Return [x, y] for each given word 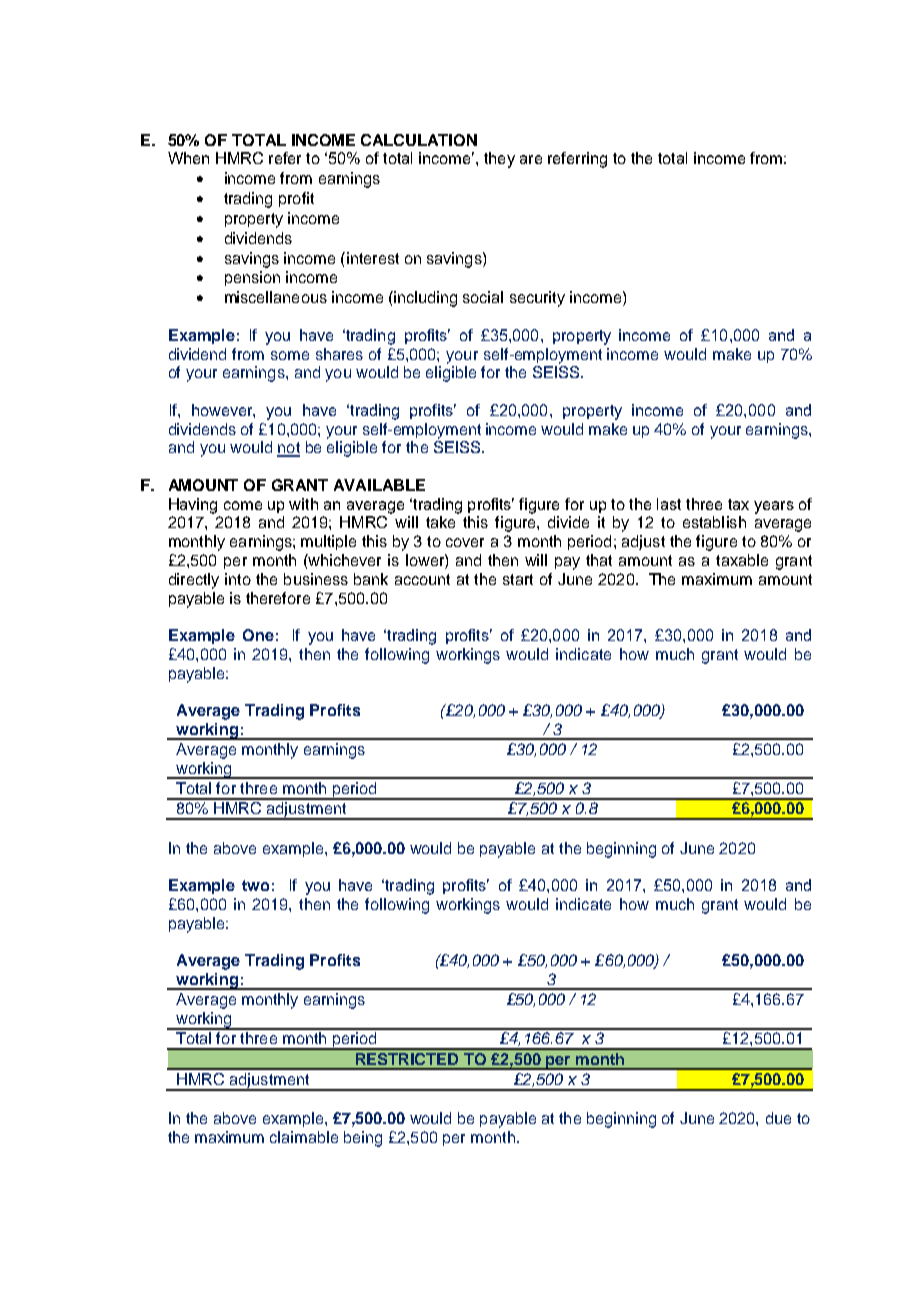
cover [465, 542]
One [258, 635]
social [483, 297]
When [188, 158]
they [499, 160]
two [255, 885]
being [363, 1139]
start [518, 579]
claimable [304, 1137]
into [238, 579]
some [290, 355]
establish [714, 522]
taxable [742, 560]
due [778, 1118]
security [537, 299]
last [669, 504]
